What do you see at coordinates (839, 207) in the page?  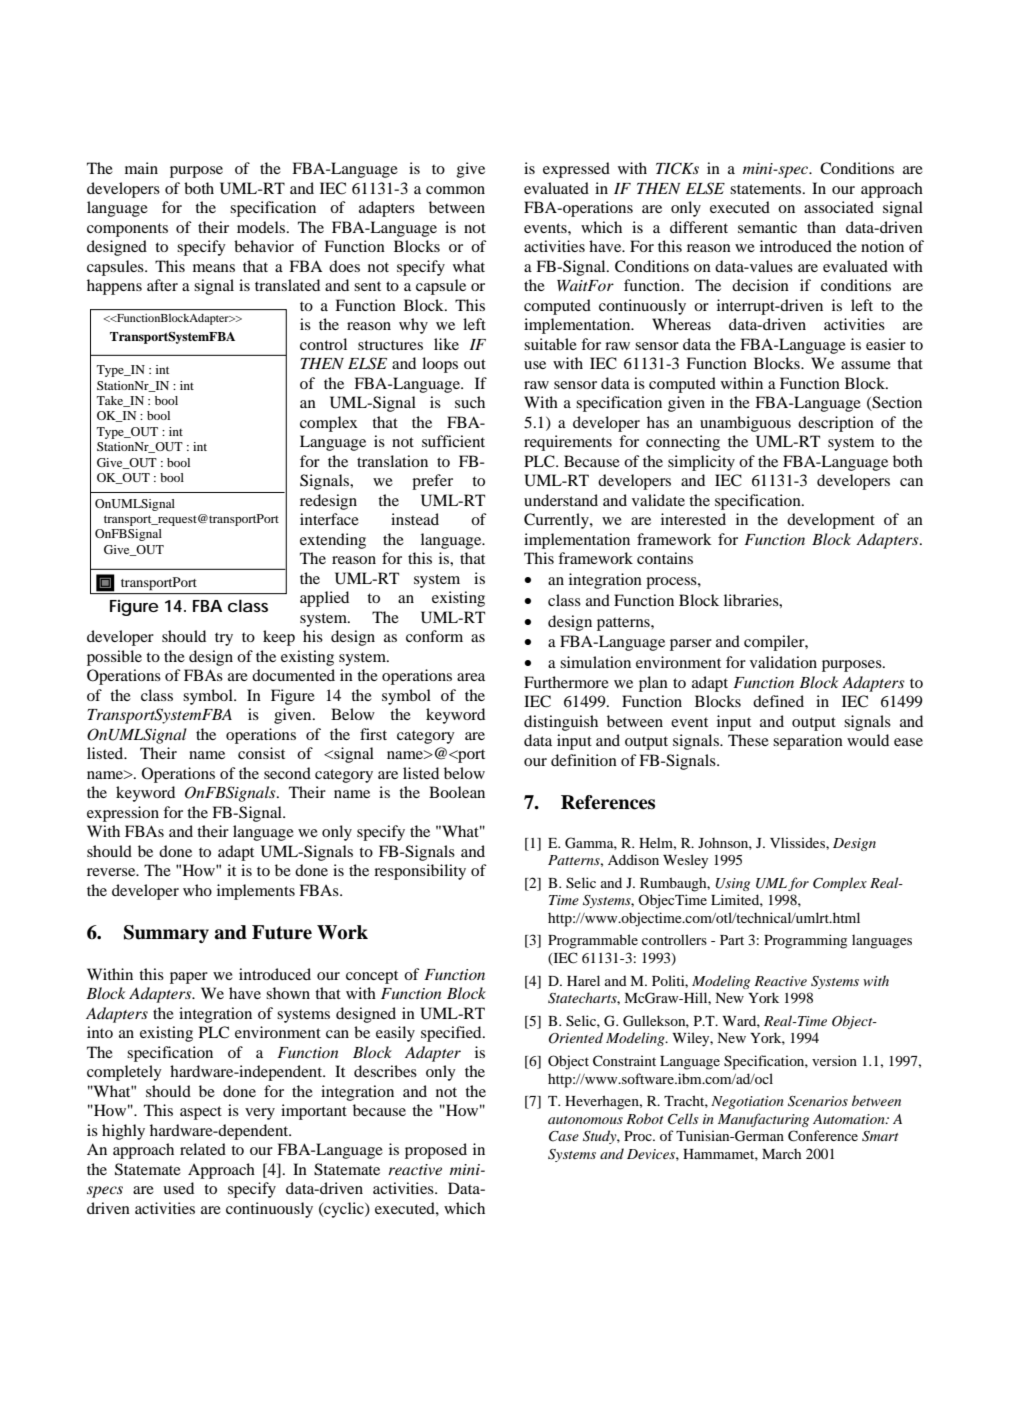 I see `associated` at bounding box center [839, 207].
